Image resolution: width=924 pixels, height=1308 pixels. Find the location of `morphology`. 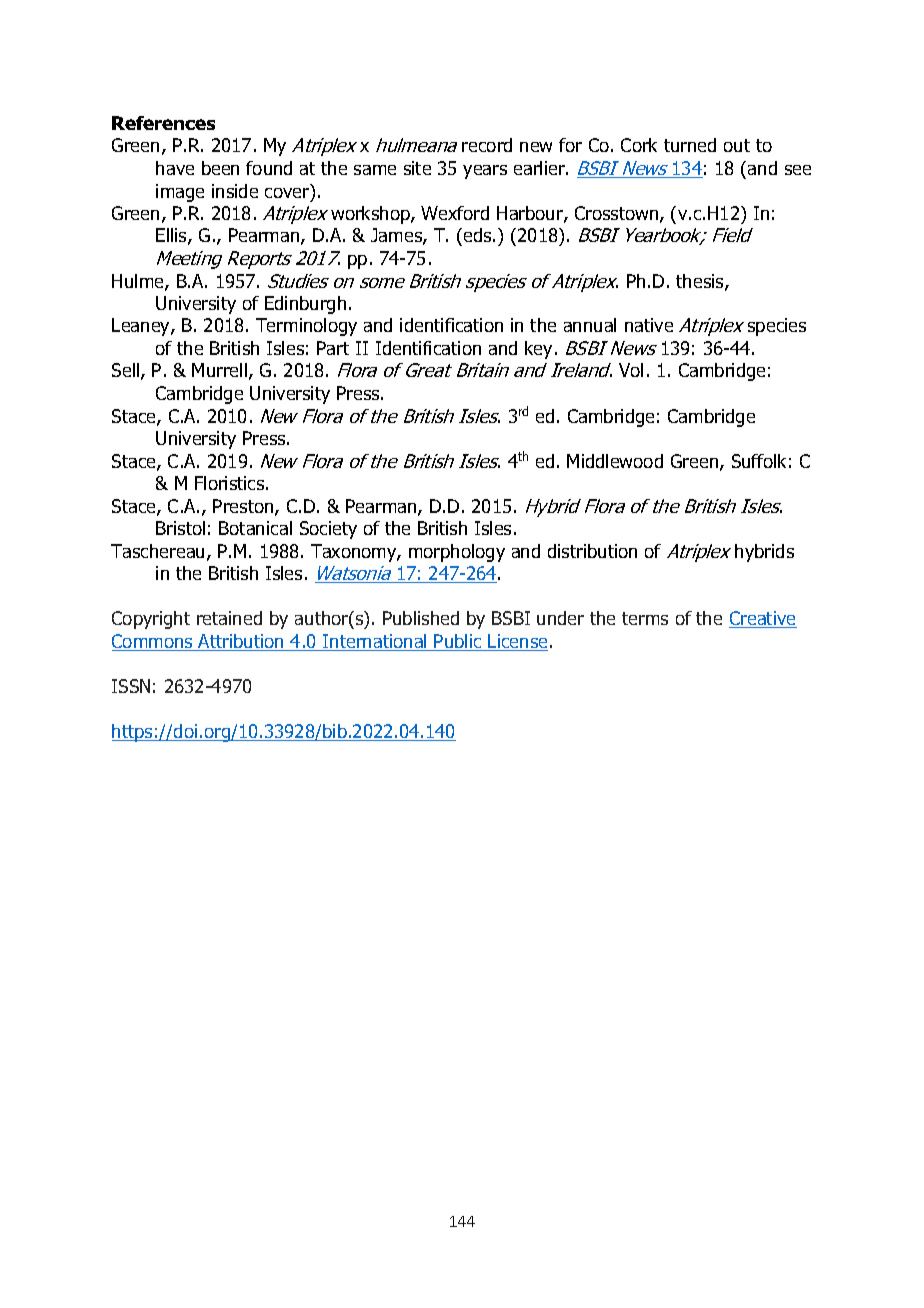

morphology is located at coordinates (457, 553).
